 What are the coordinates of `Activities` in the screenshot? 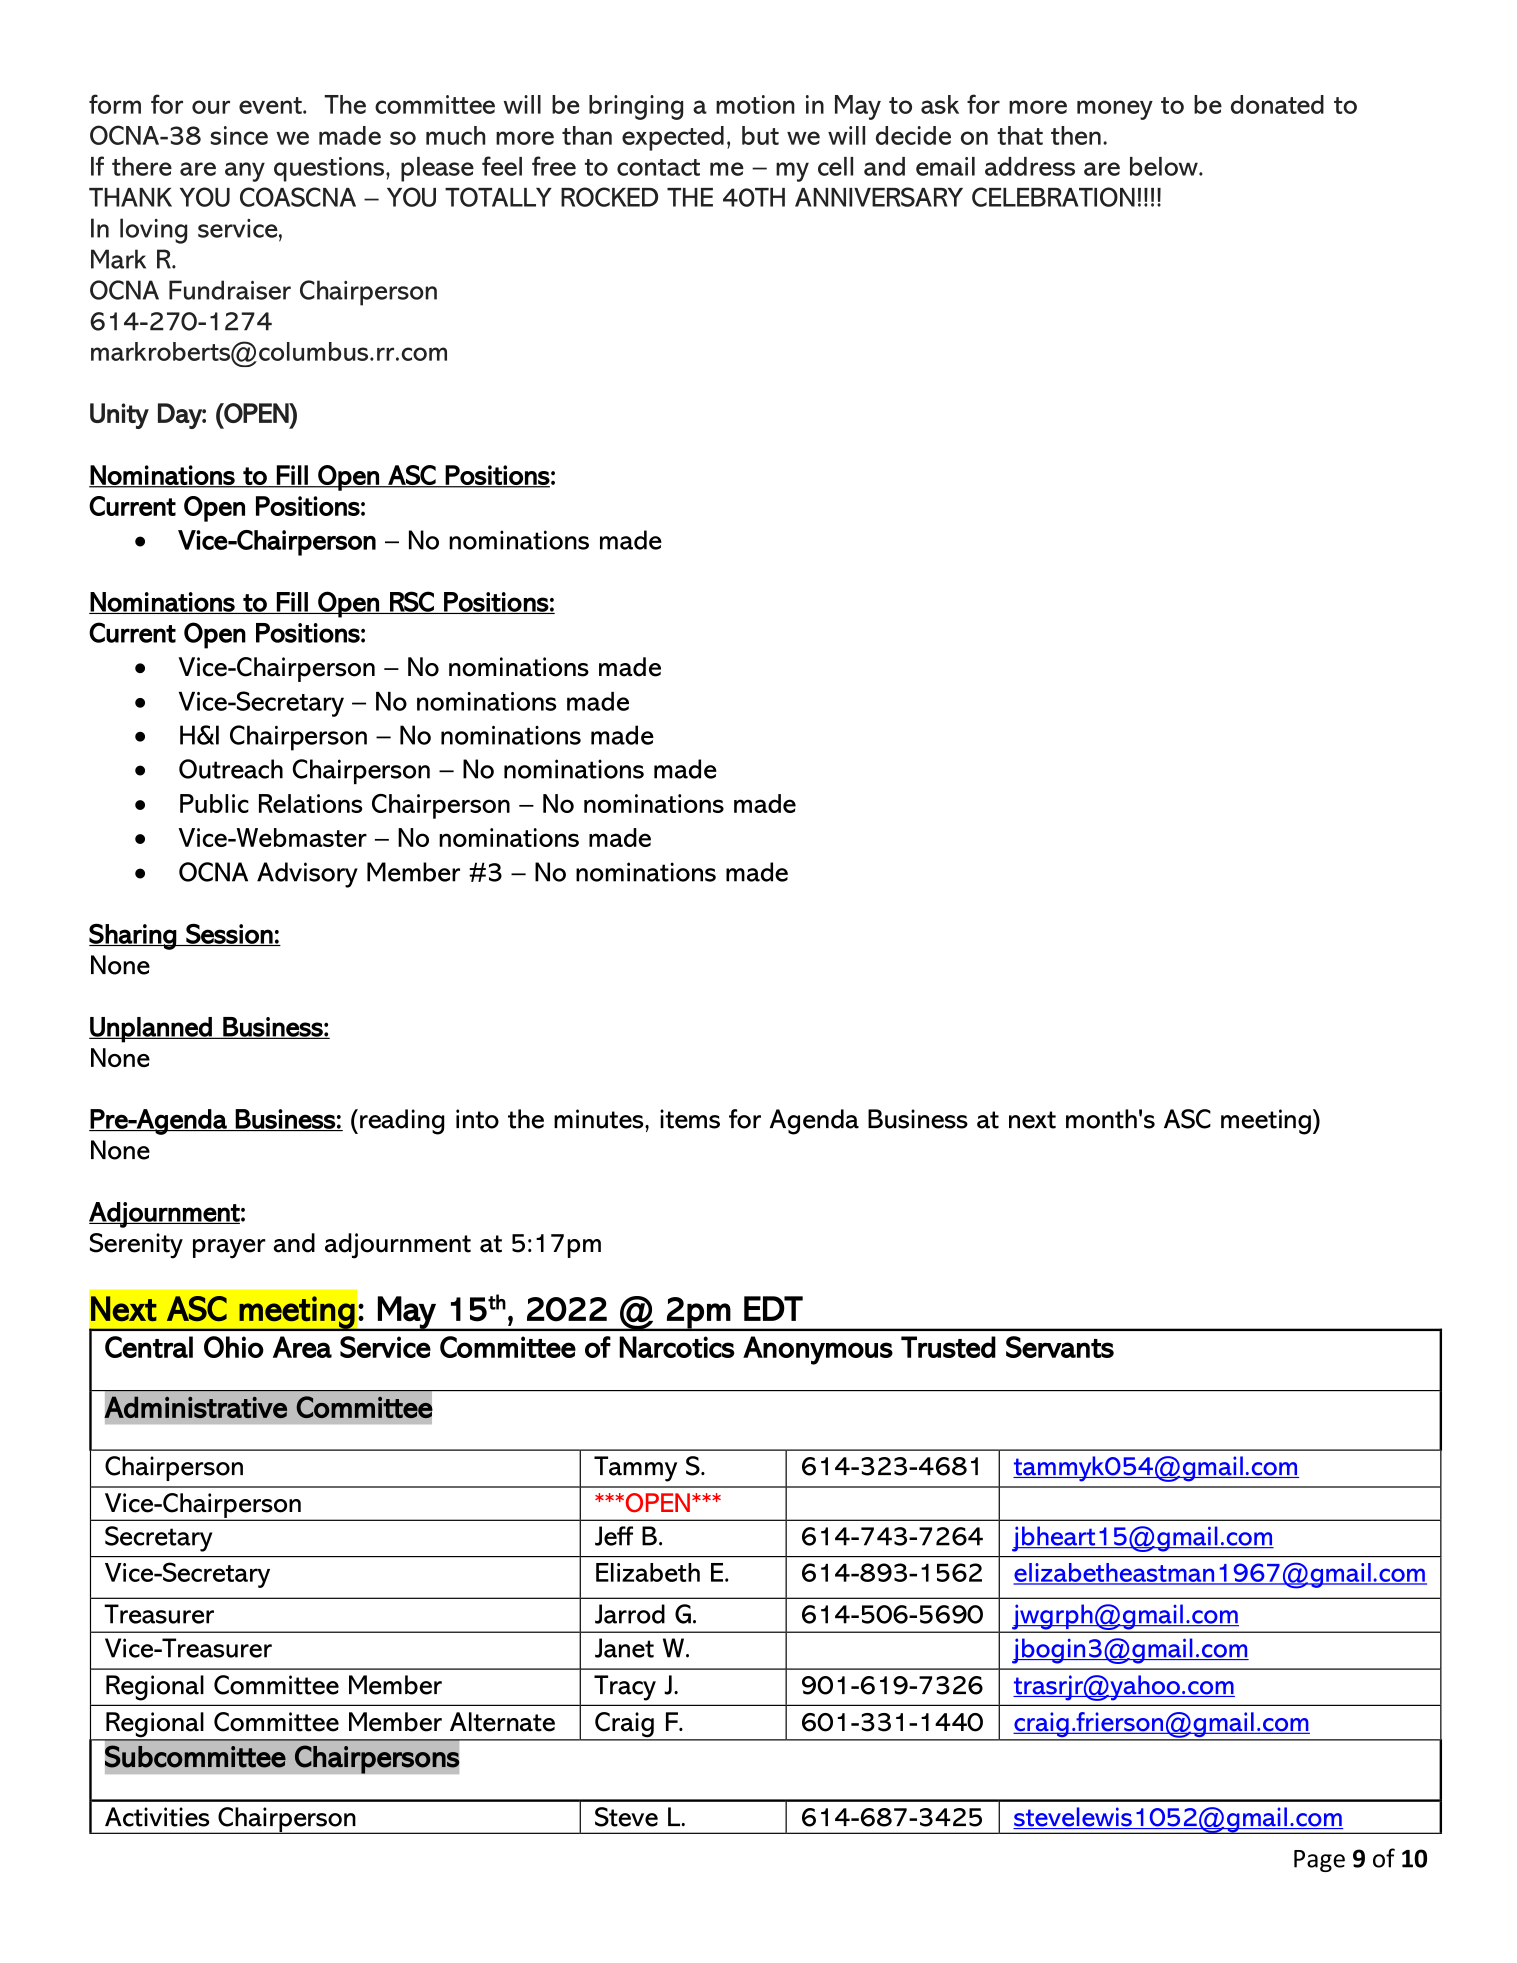 It's located at (157, 1817).
